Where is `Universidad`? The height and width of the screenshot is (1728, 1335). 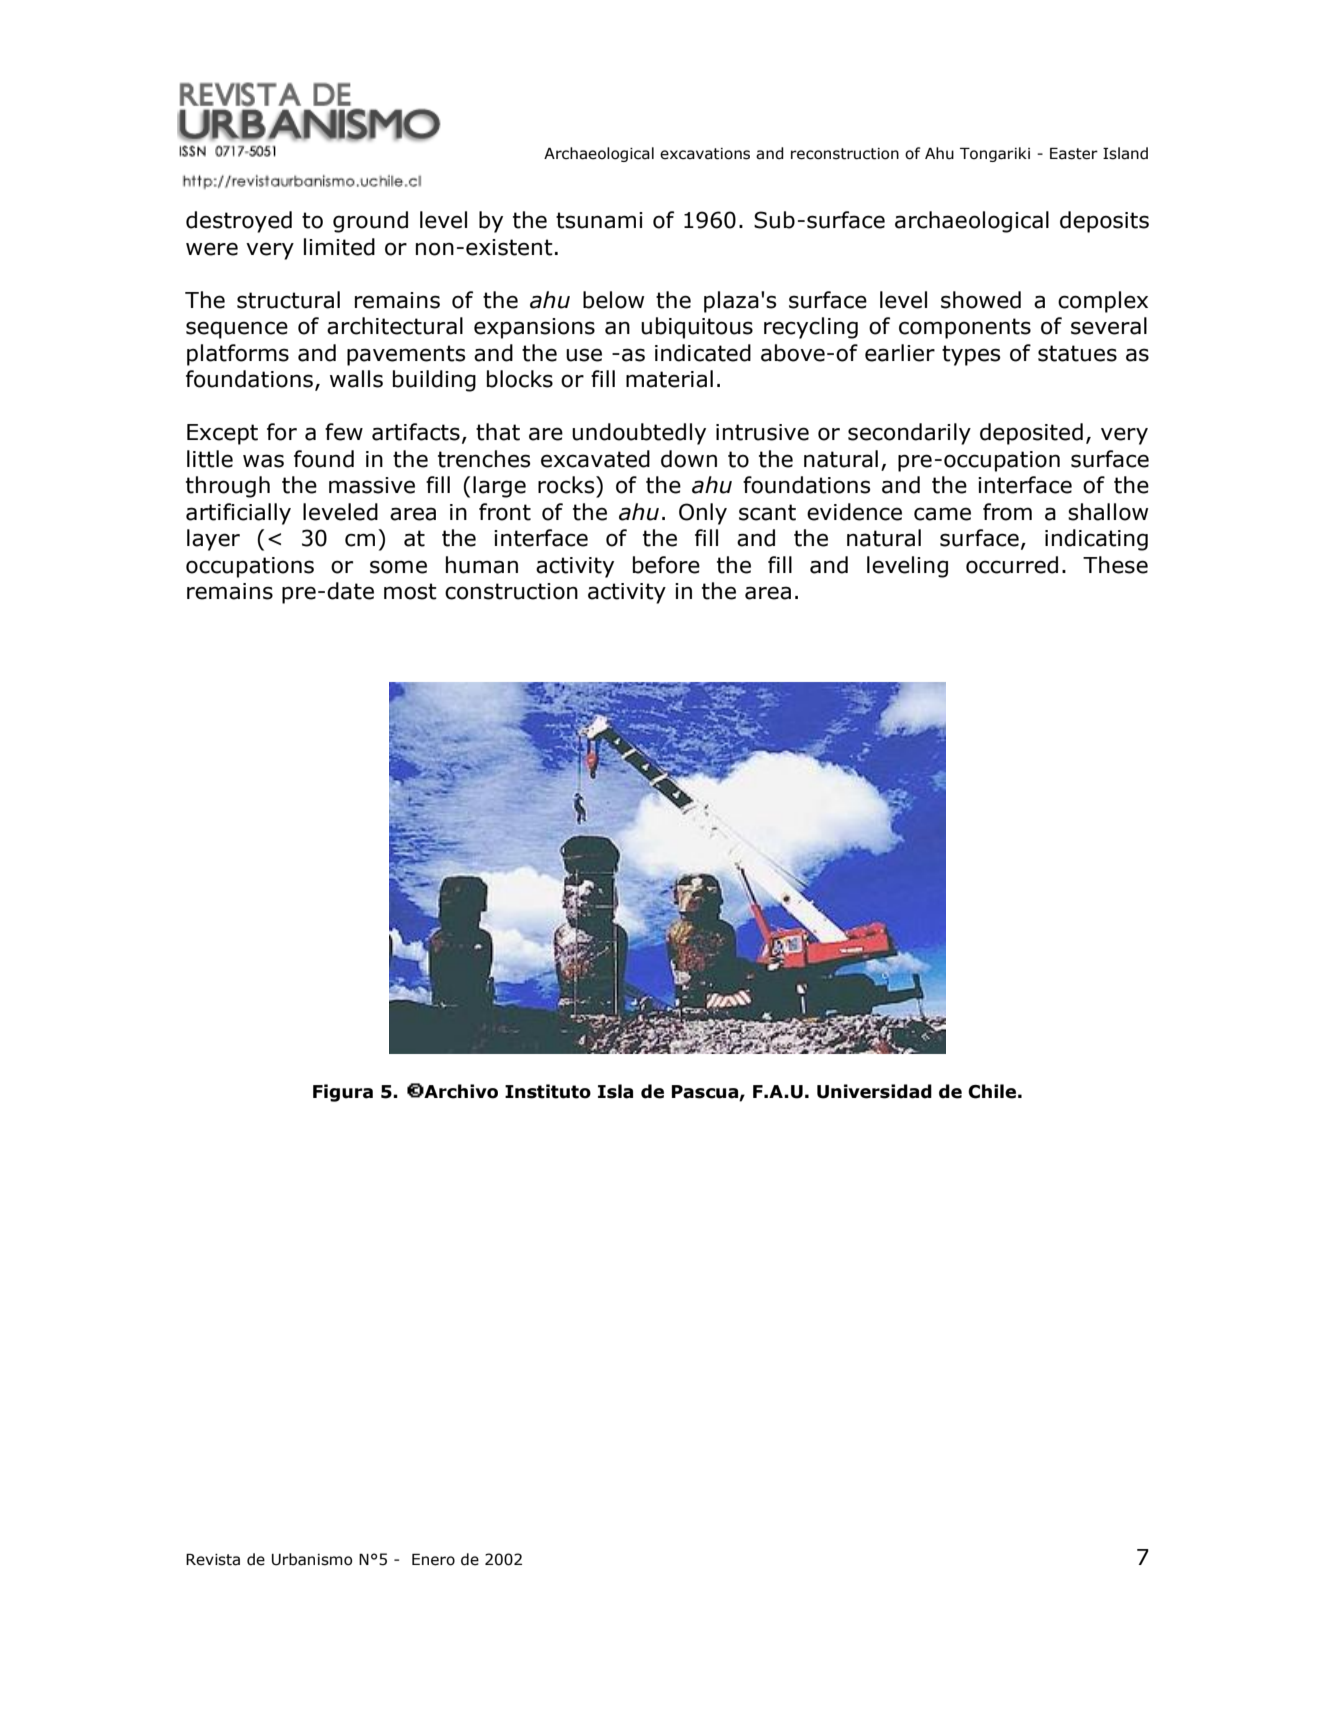 Universidad is located at coordinates (874, 1091).
